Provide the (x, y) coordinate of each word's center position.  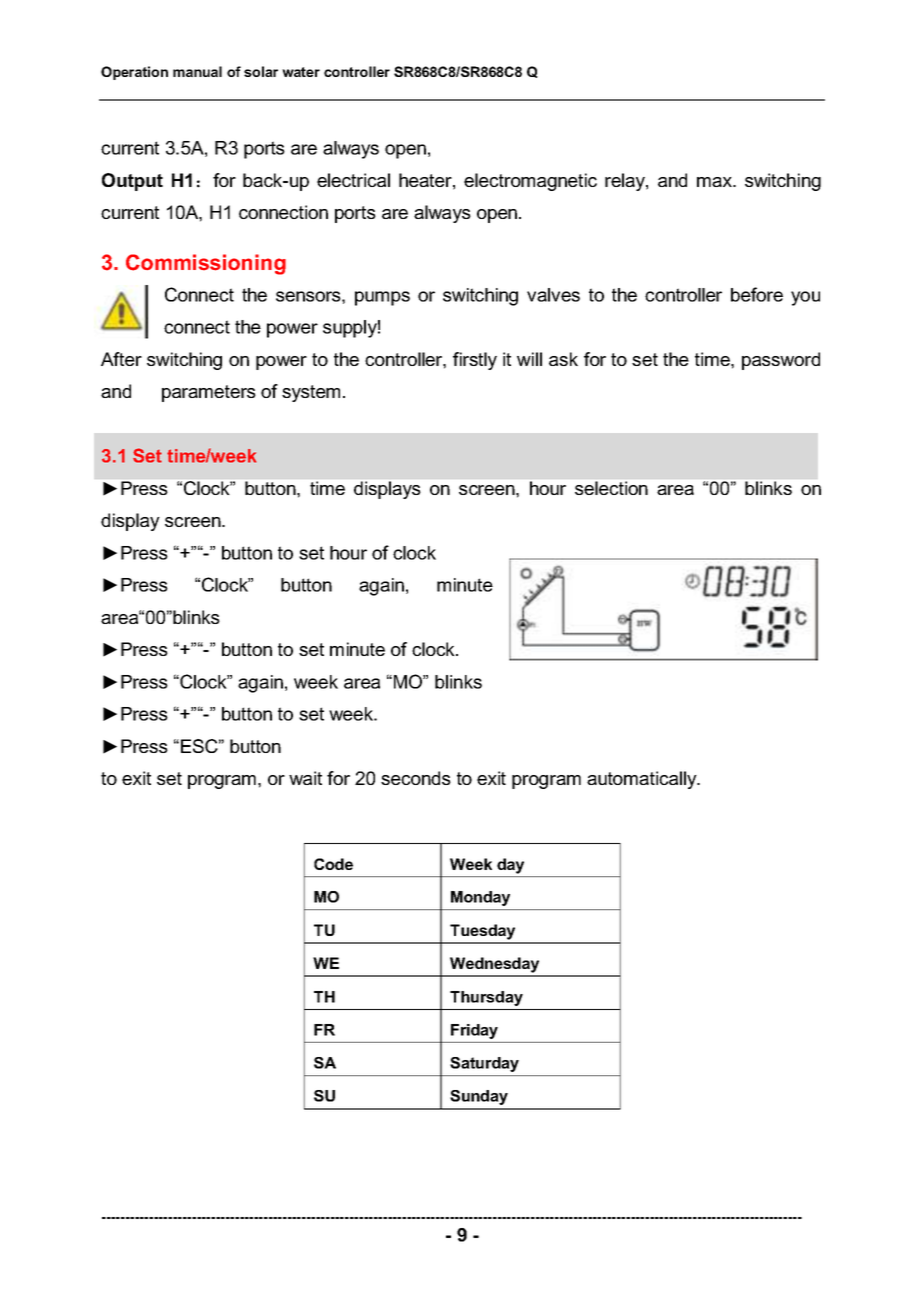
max (716, 182)
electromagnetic (530, 182)
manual (197, 71)
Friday (474, 1031)
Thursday (486, 998)
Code (333, 864)
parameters (209, 393)
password (781, 361)
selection (611, 488)
